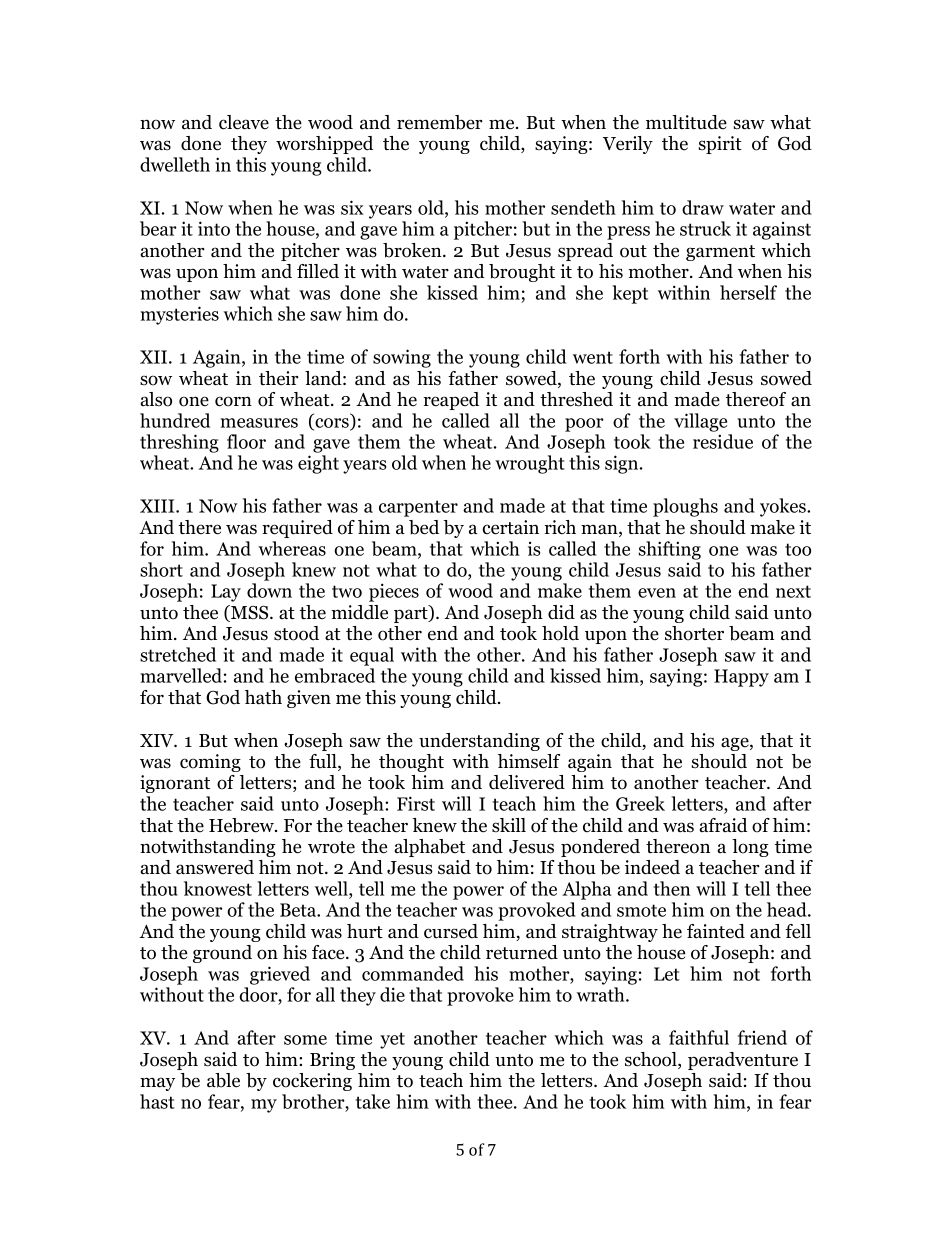  I want to click on remember, so click(440, 122).
